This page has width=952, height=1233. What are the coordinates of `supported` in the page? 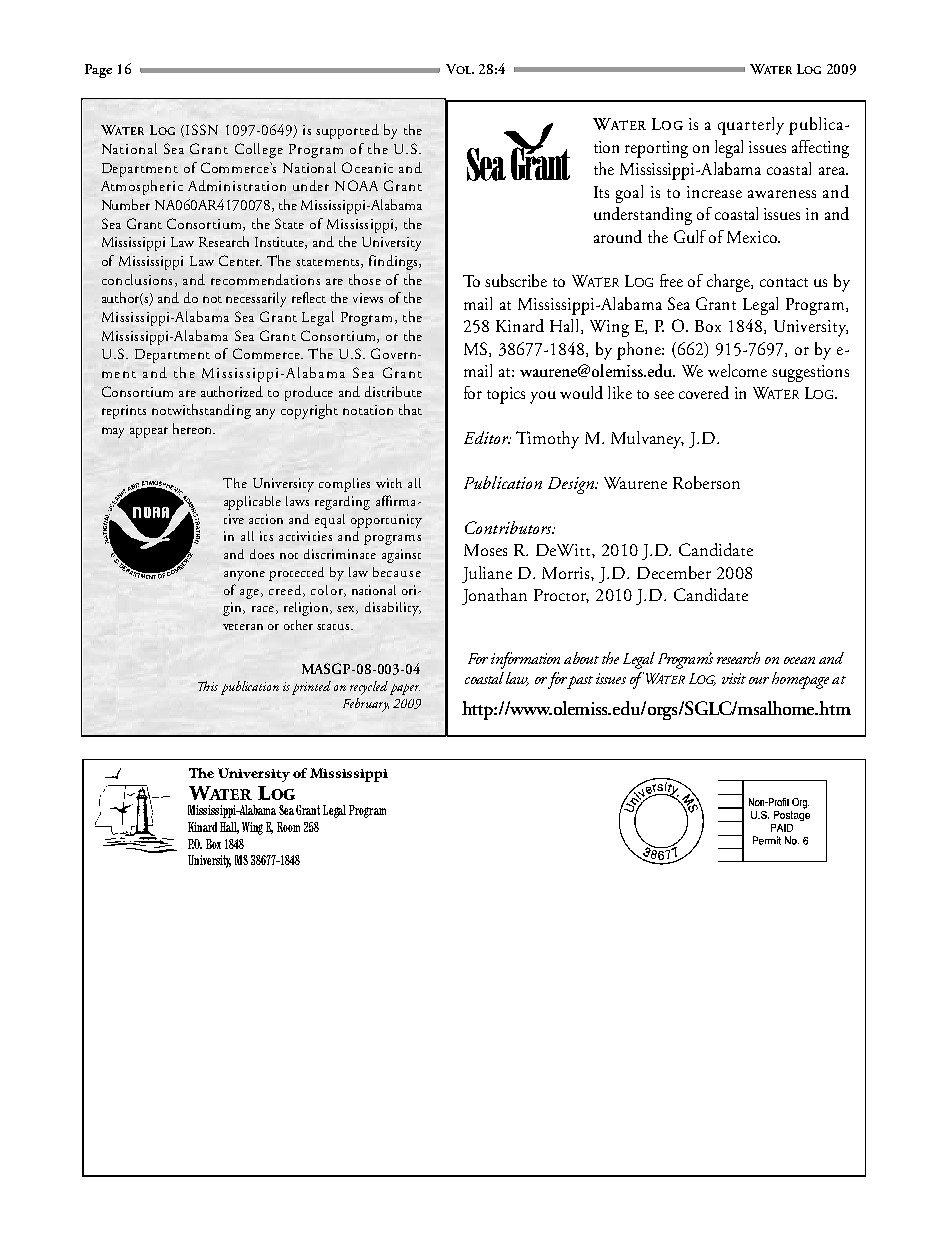 It's located at (347, 131).
